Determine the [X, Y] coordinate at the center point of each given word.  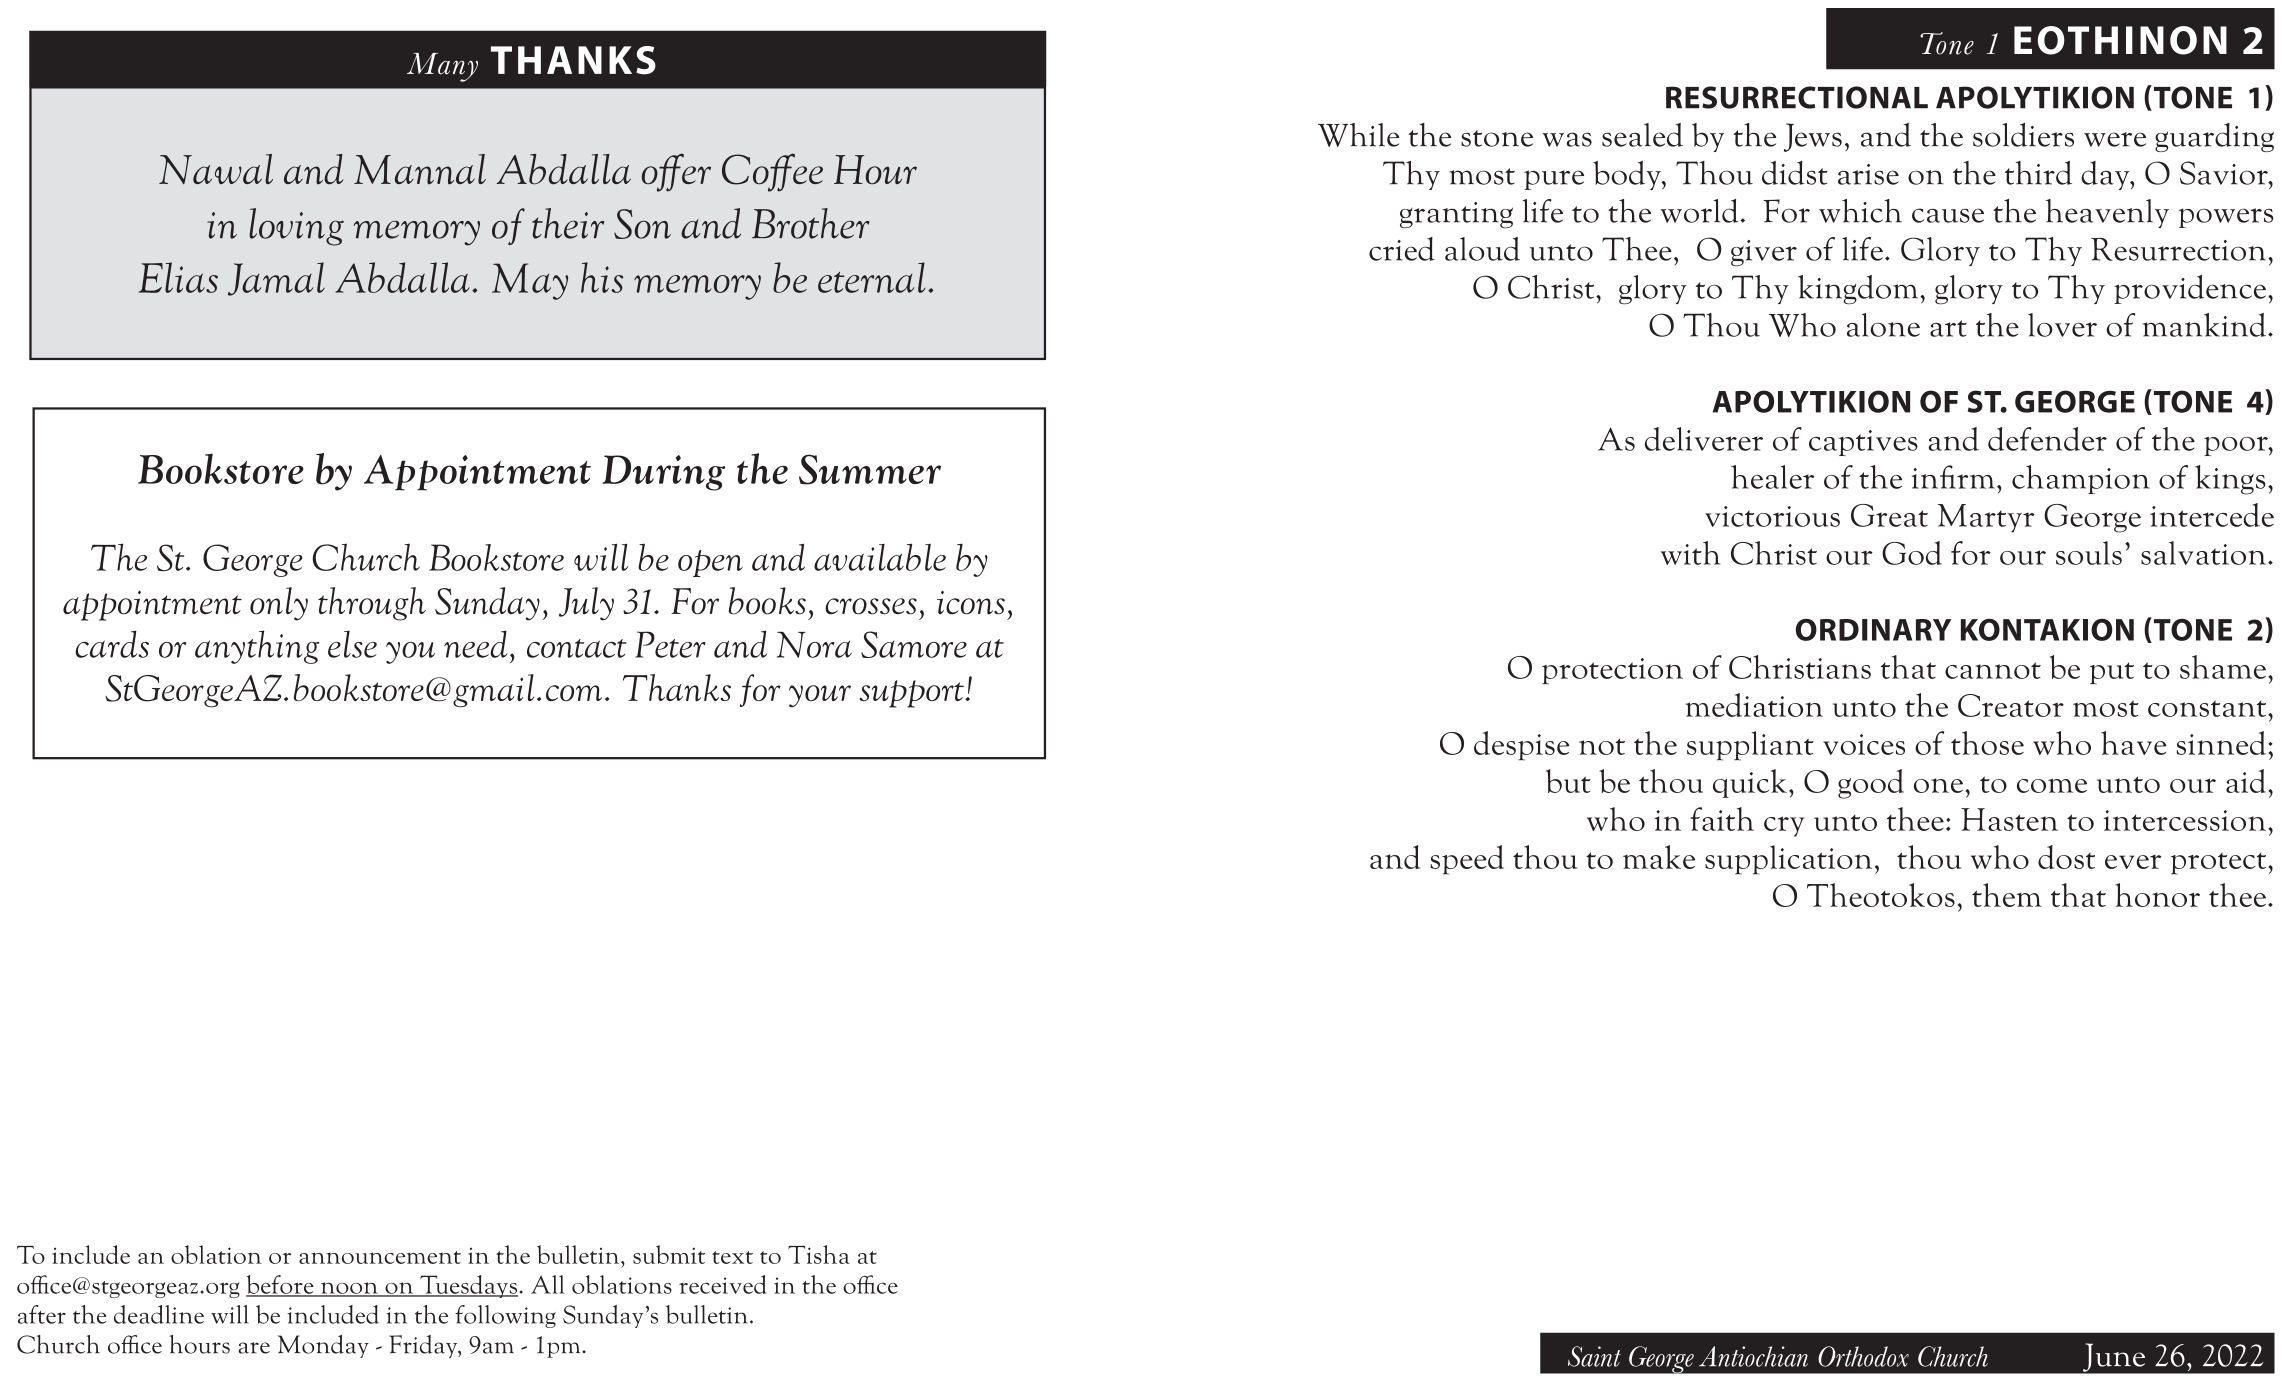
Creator [2011, 705]
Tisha [819, 1254]
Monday [323, 1346]
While [1358, 135]
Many [442, 67]
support [913, 694]
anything [257, 647]
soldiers [2023, 135]
